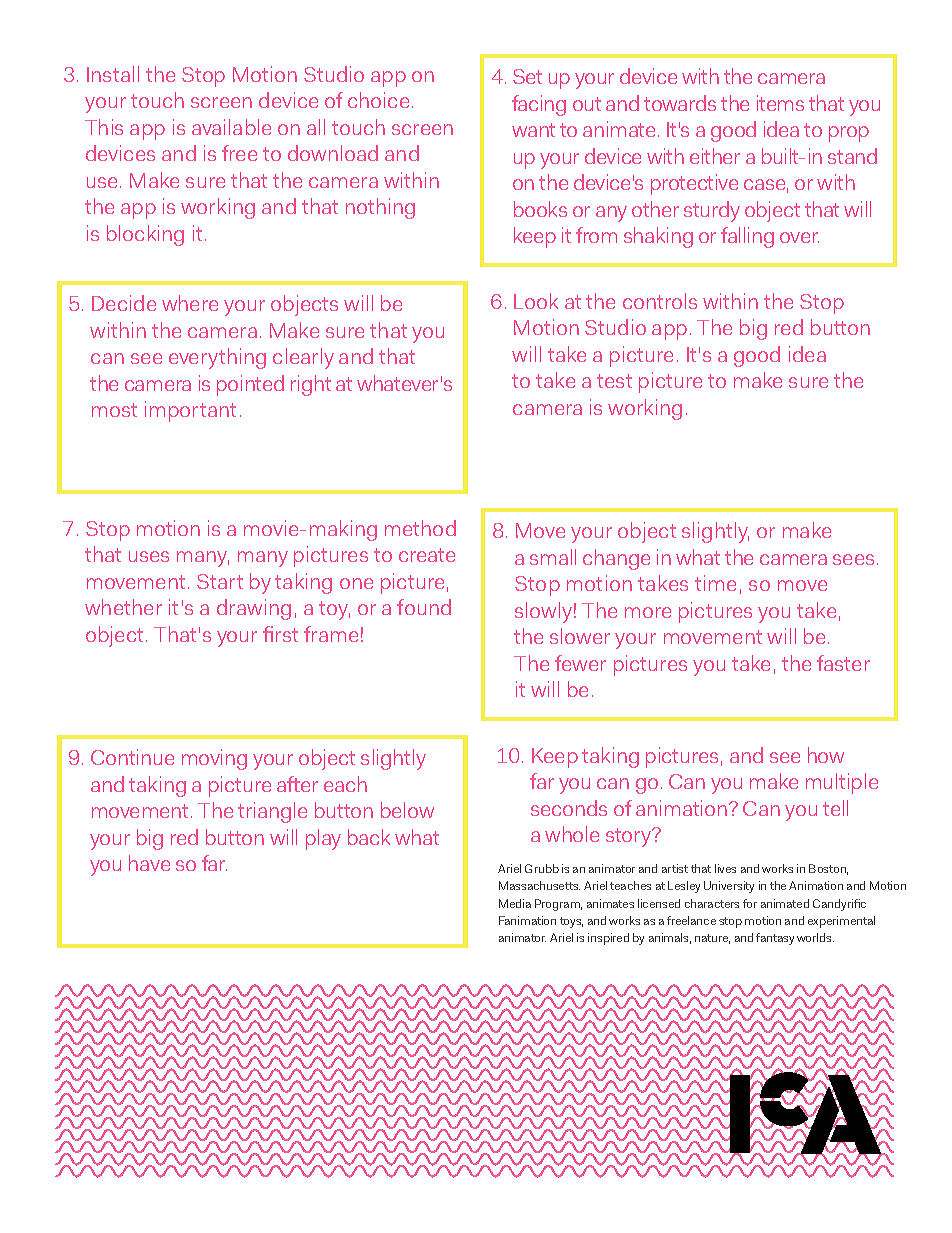 The width and height of the document is (952, 1233). I want to click on available, so click(231, 127).
